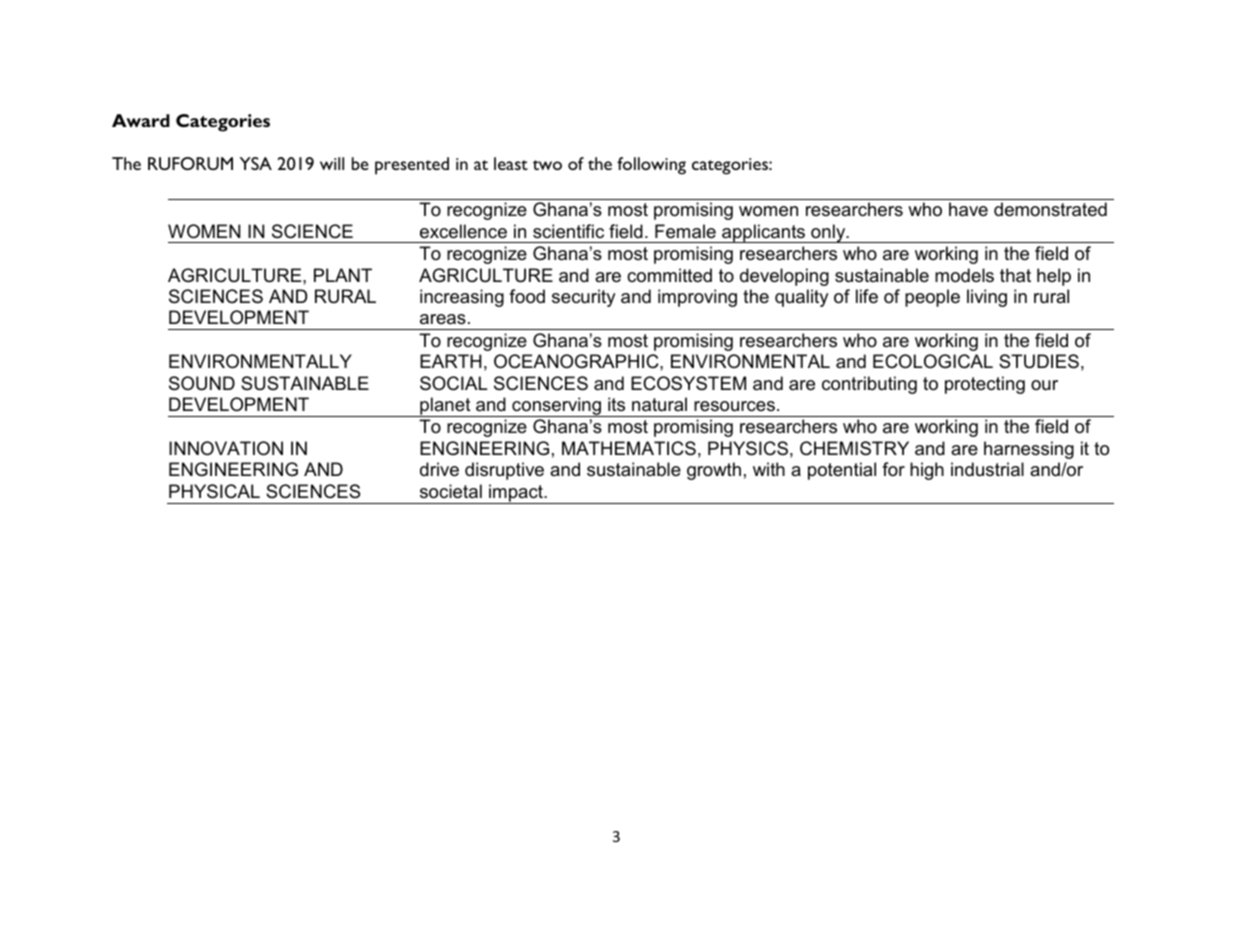 This image has height=952, width=1233. Describe the element at coordinates (214, 491) in the image. I see `PHYSICAL` at that location.
